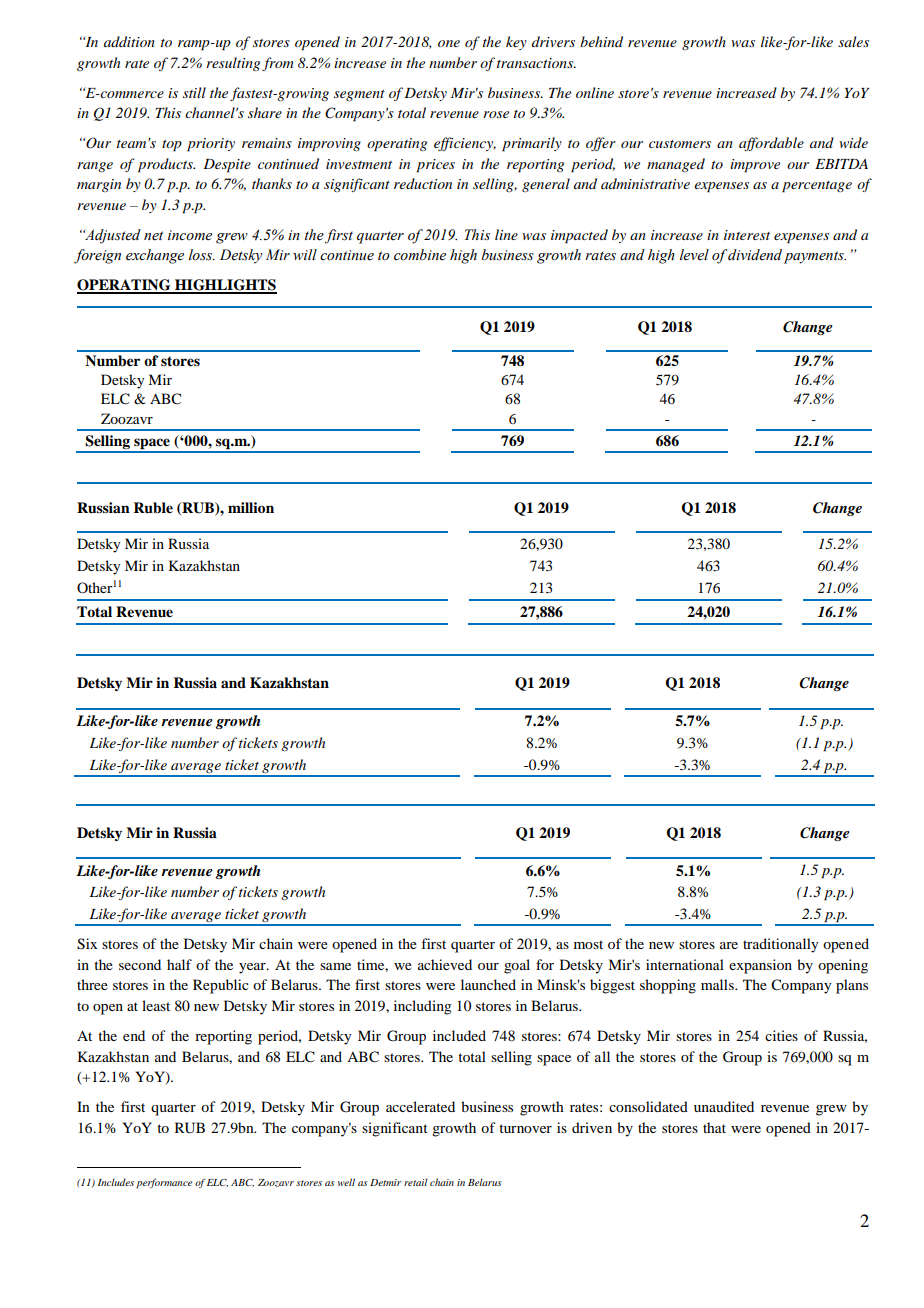  What do you see at coordinates (445, 964) in the page?
I see `achieved` at bounding box center [445, 964].
